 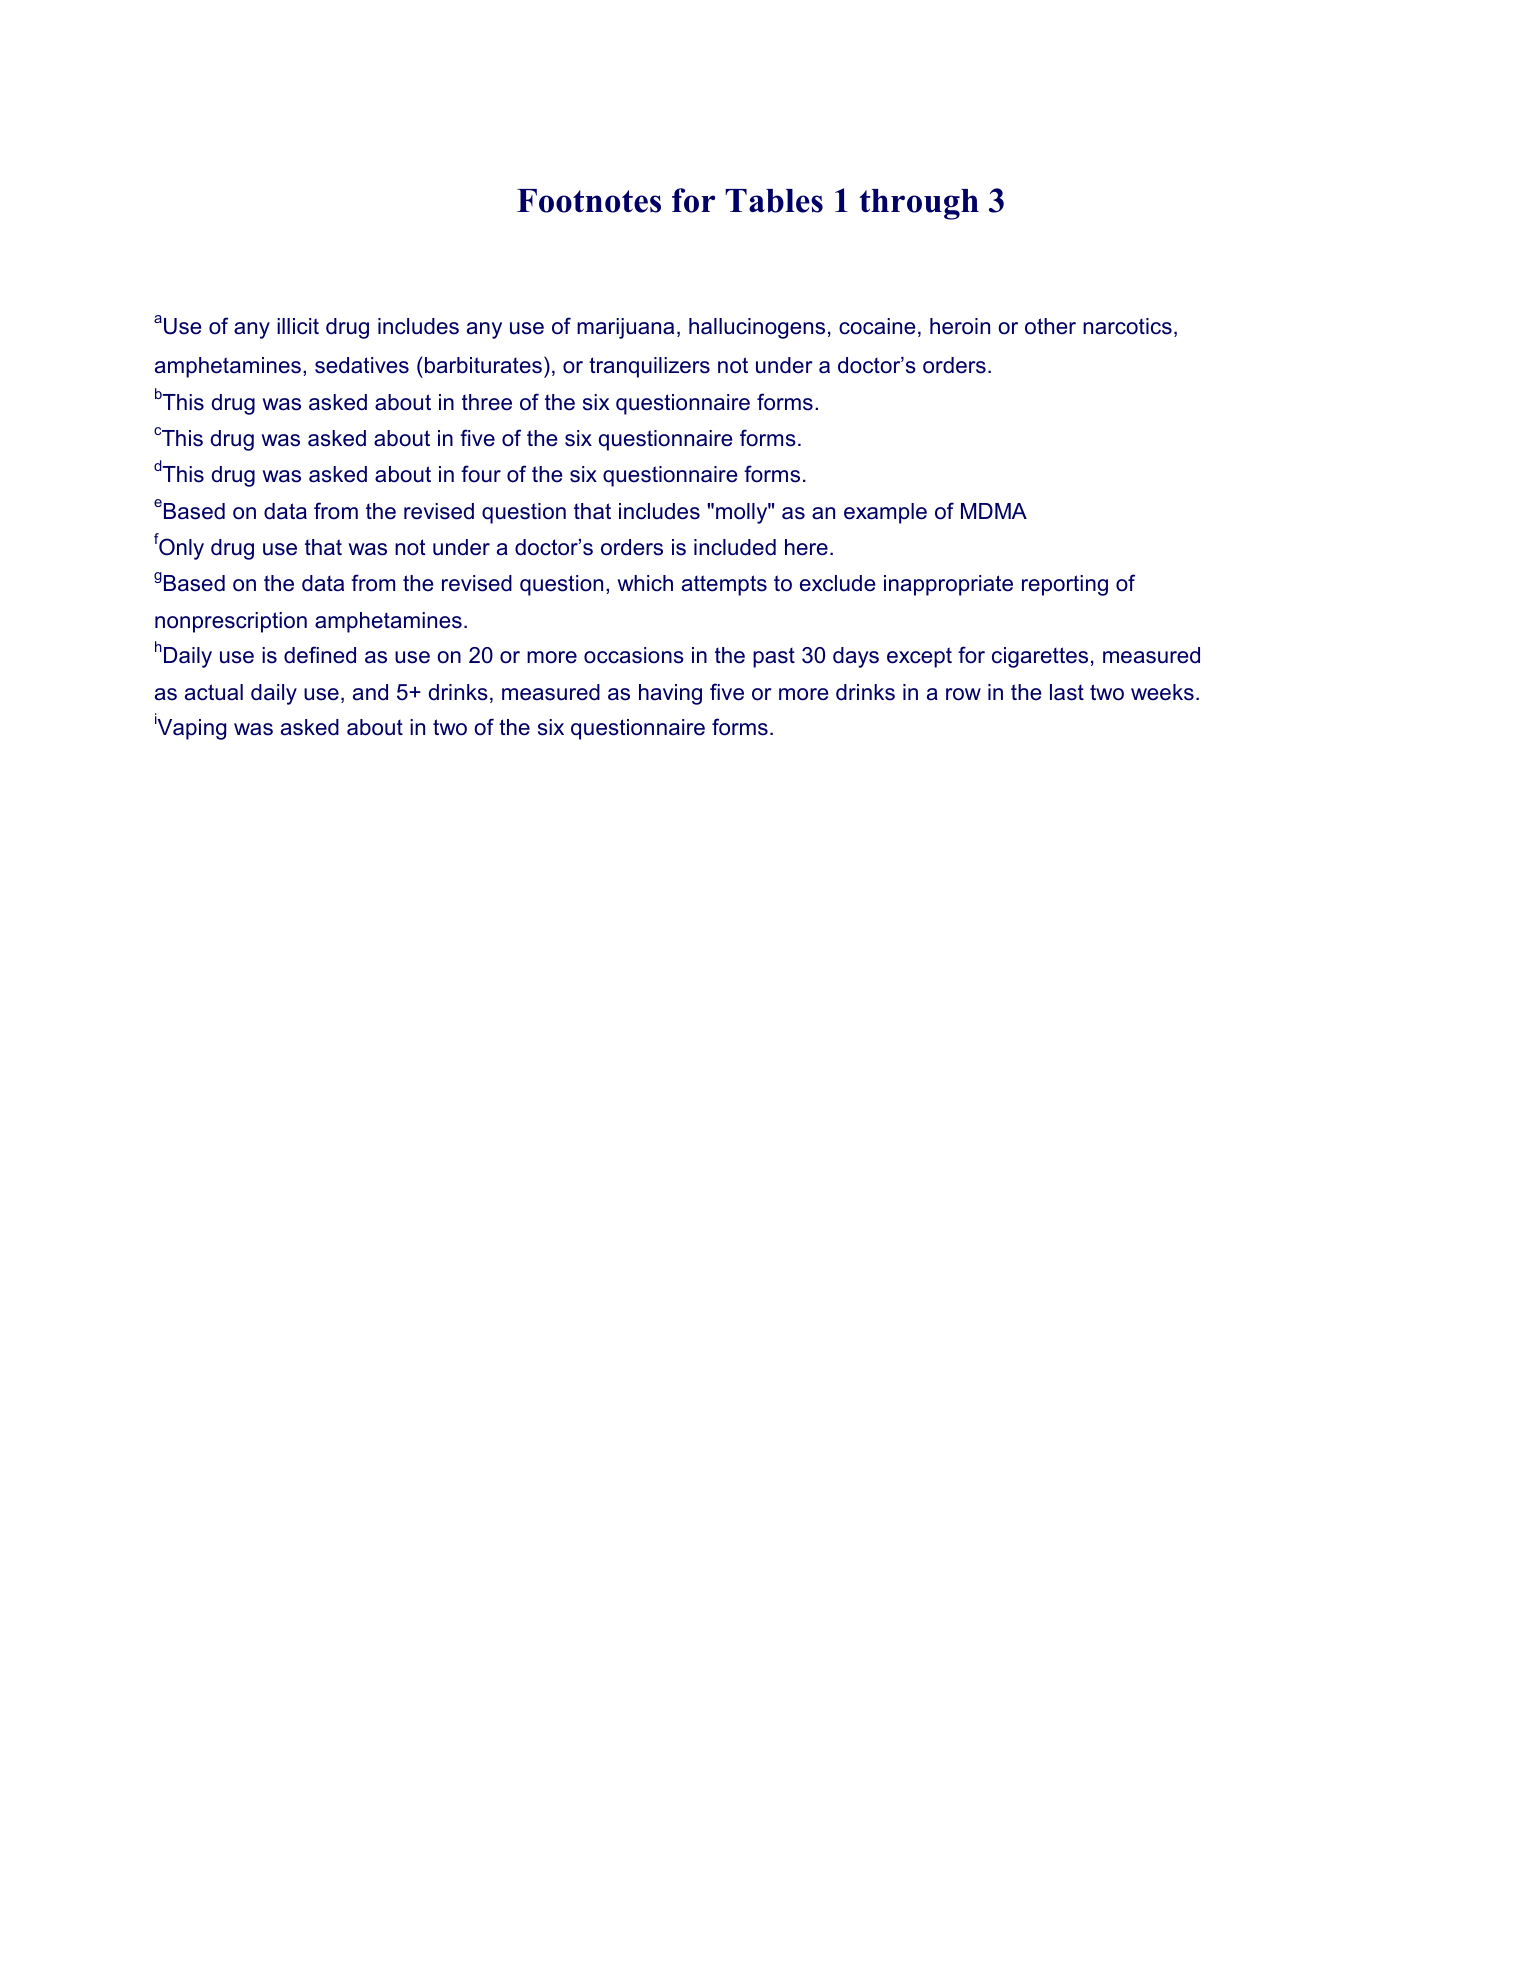 I want to click on MDMA, so click(x=994, y=511).
